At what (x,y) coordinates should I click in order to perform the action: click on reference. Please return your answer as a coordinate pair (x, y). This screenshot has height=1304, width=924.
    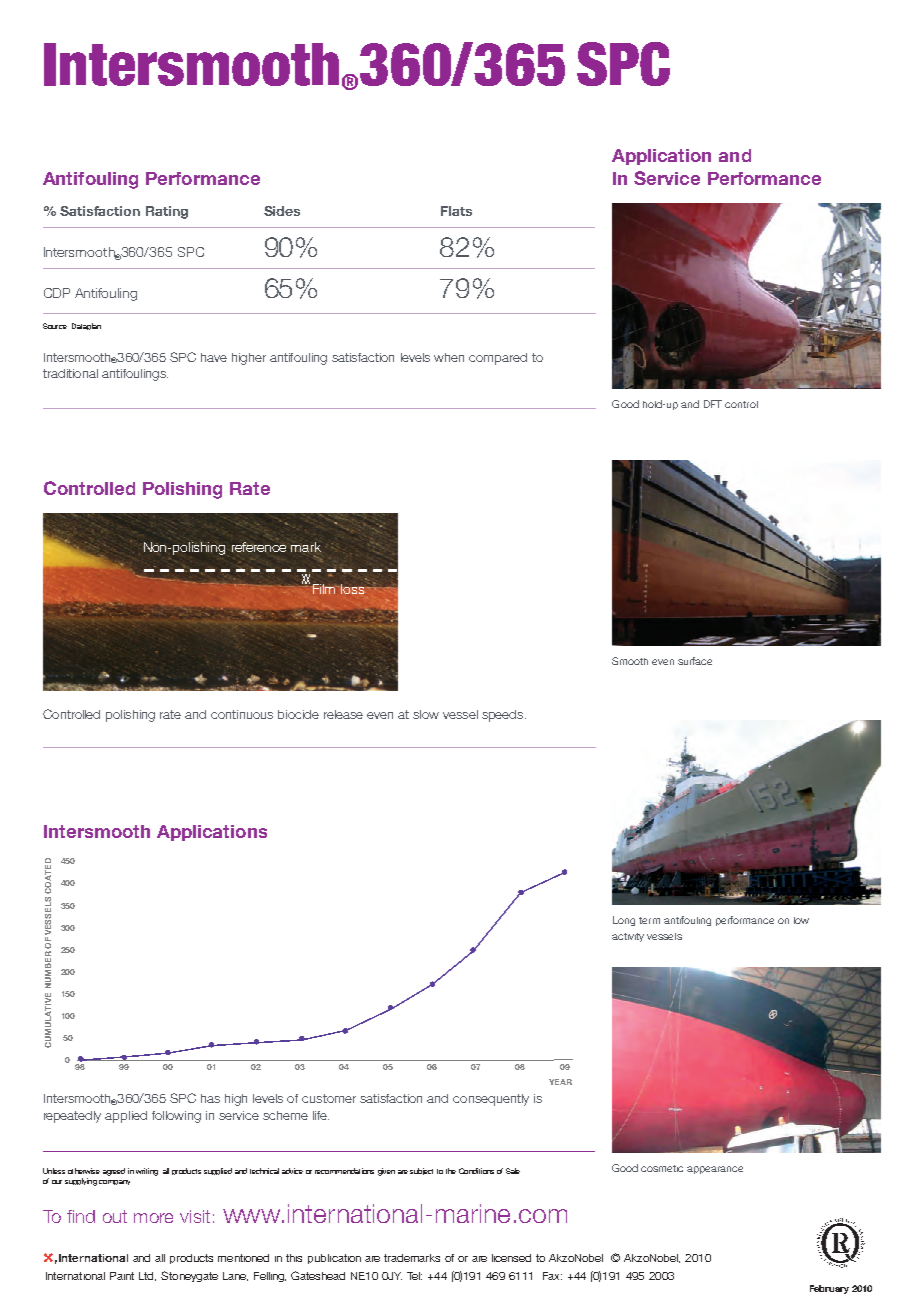
    Looking at the image, I should click on (259, 547).
